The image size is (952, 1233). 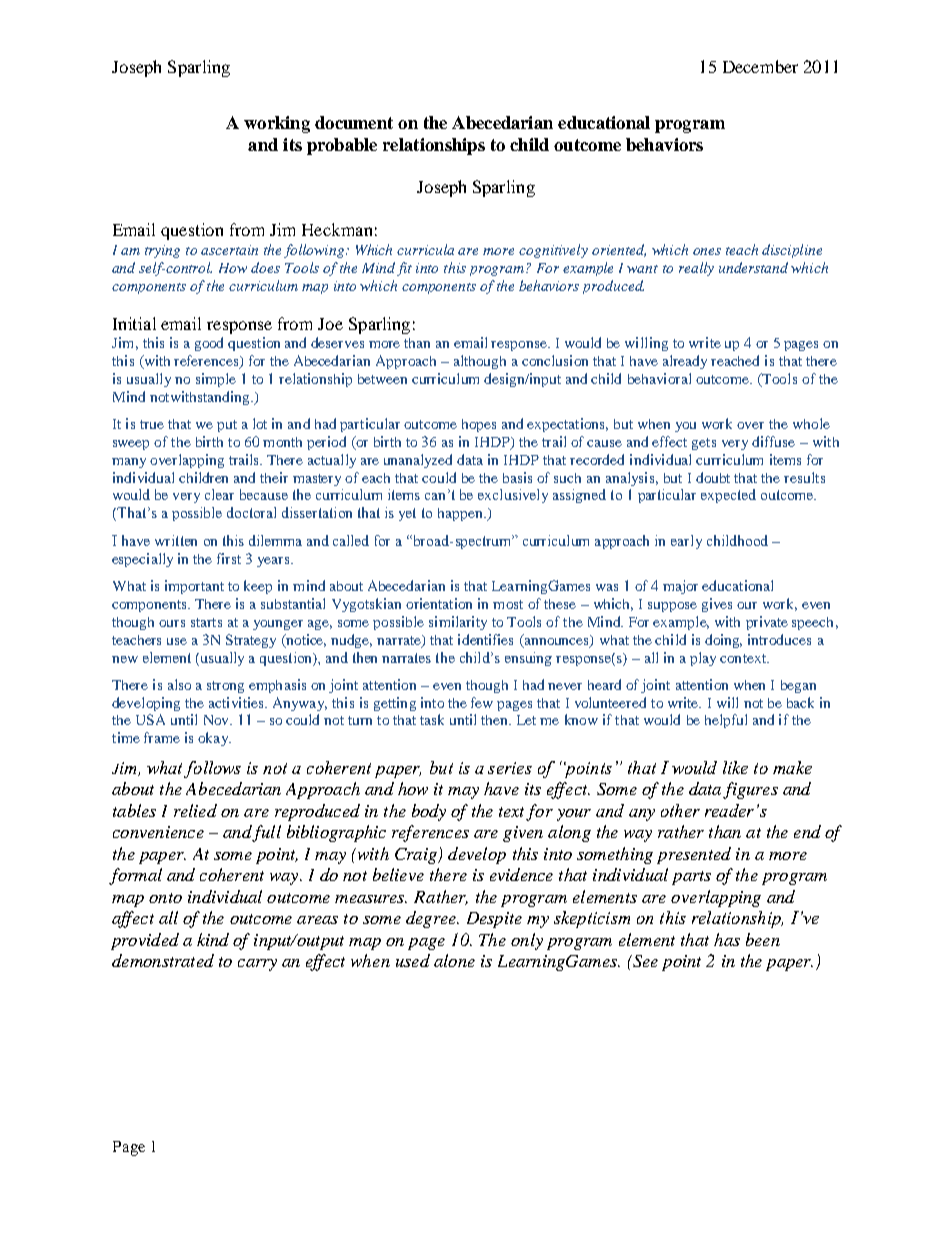 I want to click on understand, so click(x=753, y=267).
